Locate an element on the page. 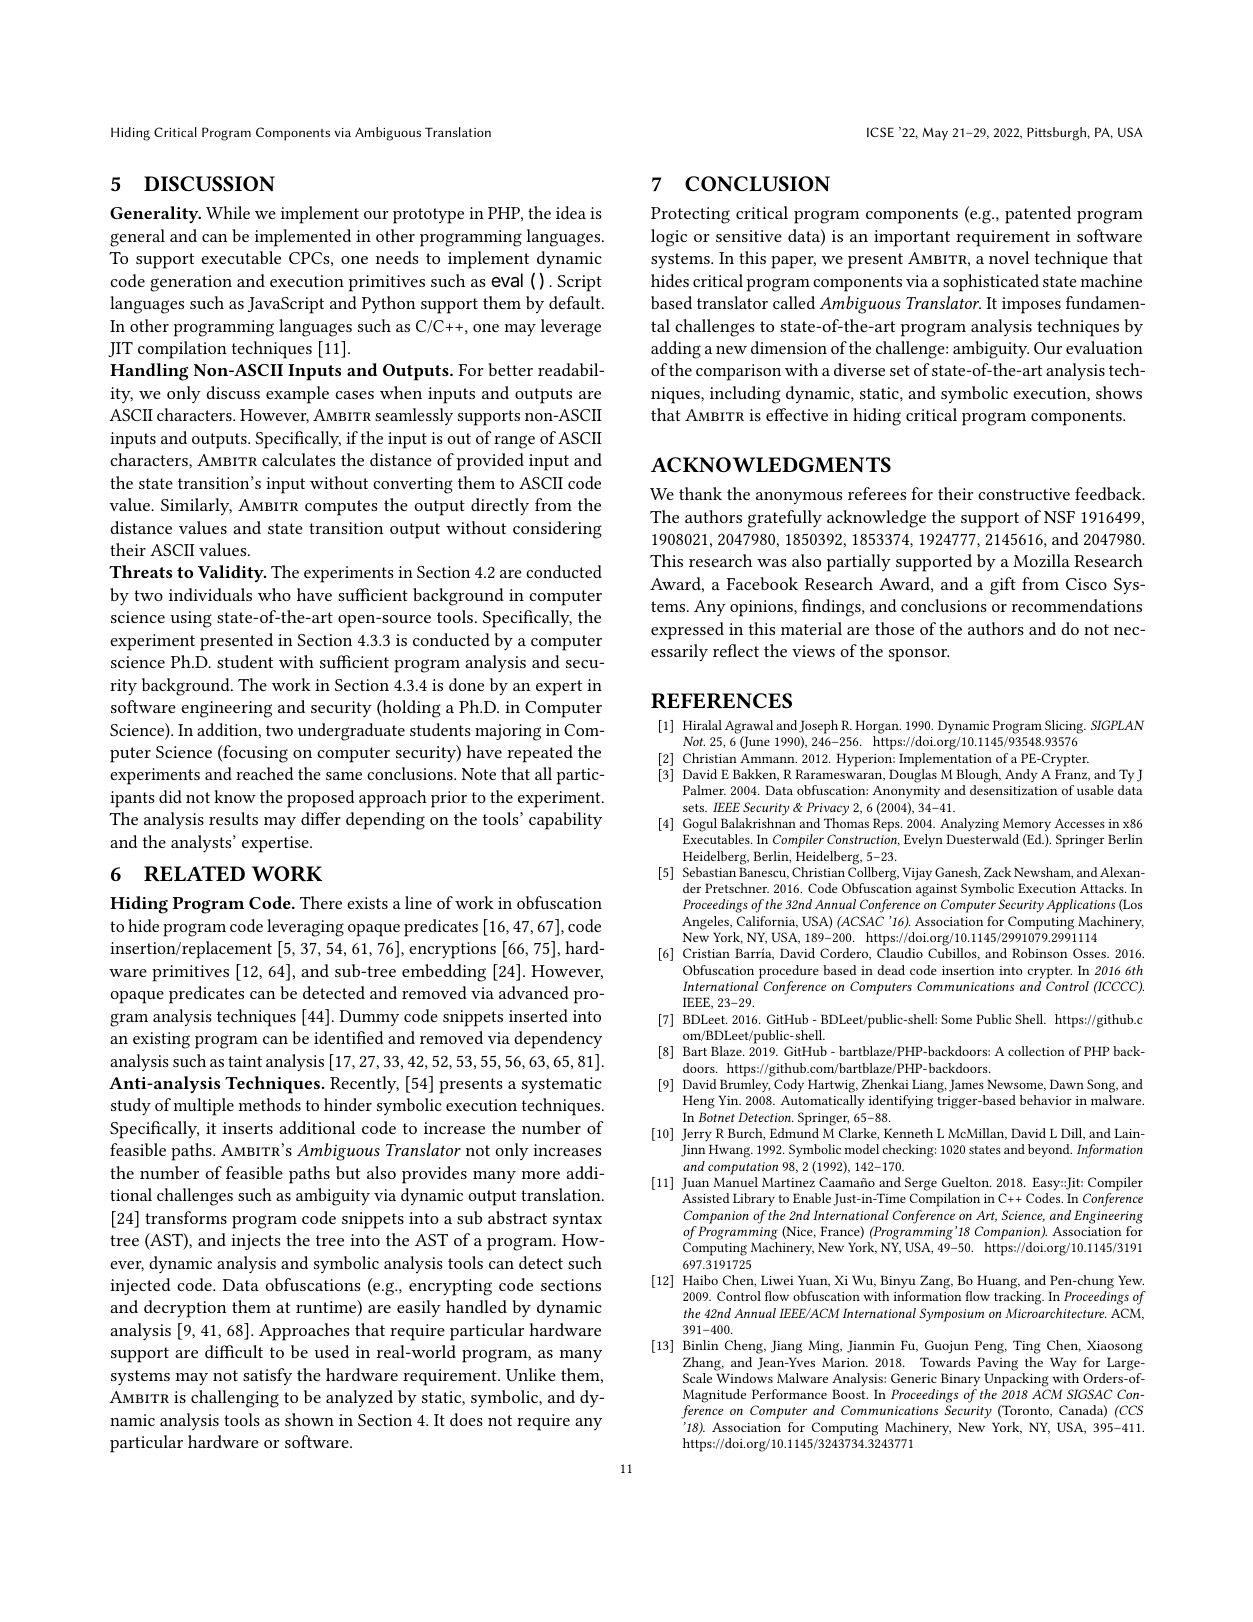 The height and width of the page is (1622, 1253). While is located at coordinates (228, 212).
